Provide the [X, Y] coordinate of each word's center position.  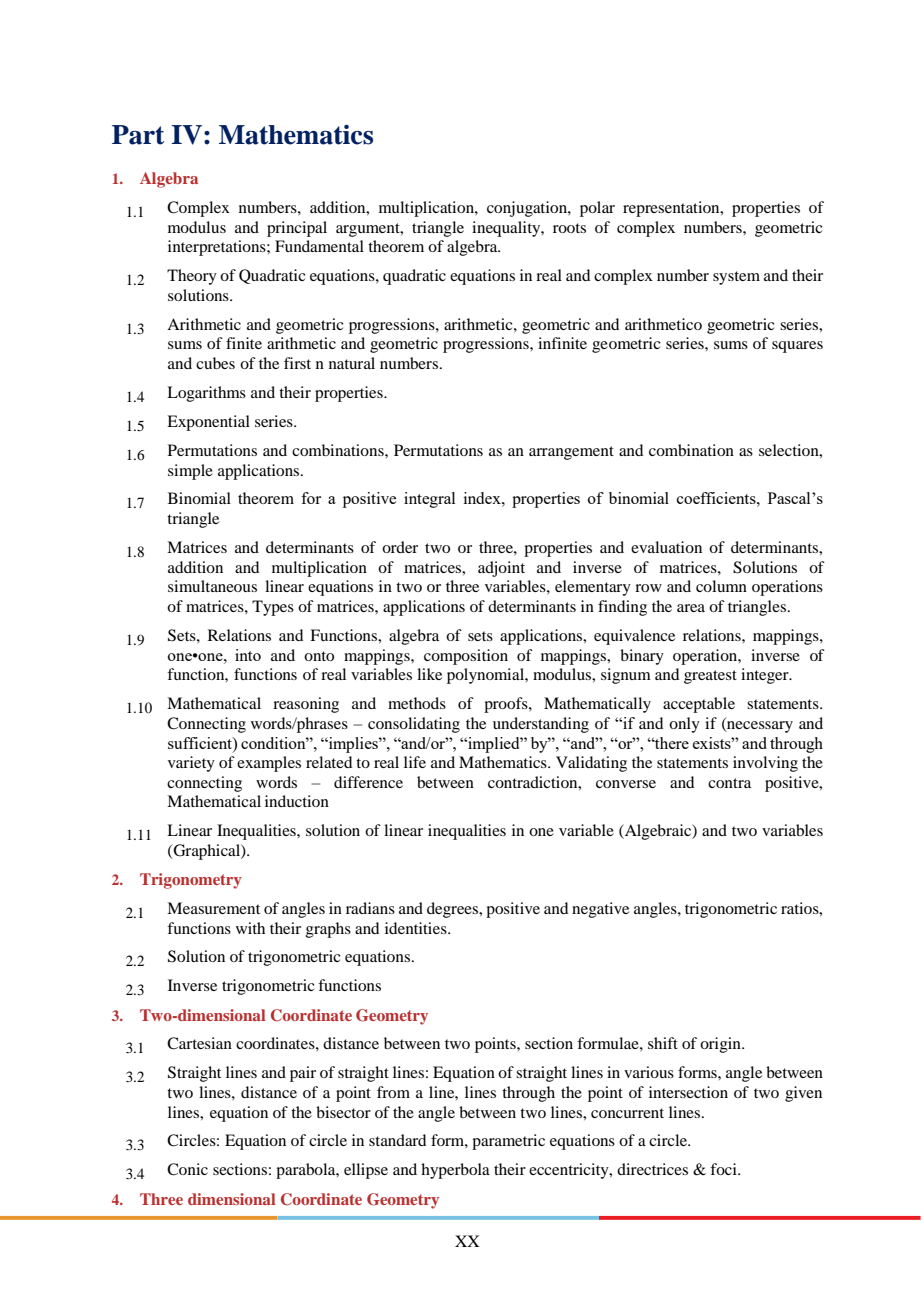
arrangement [571, 453]
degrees [454, 910]
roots [569, 228]
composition [466, 657]
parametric [508, 1142]
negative [600, 910]
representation [672, 209]
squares [797, 347]
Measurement [213, 908]
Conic [187, 1169]
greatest [710, 677]
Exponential [208, 423]
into [248, 655]
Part [138, 135]
